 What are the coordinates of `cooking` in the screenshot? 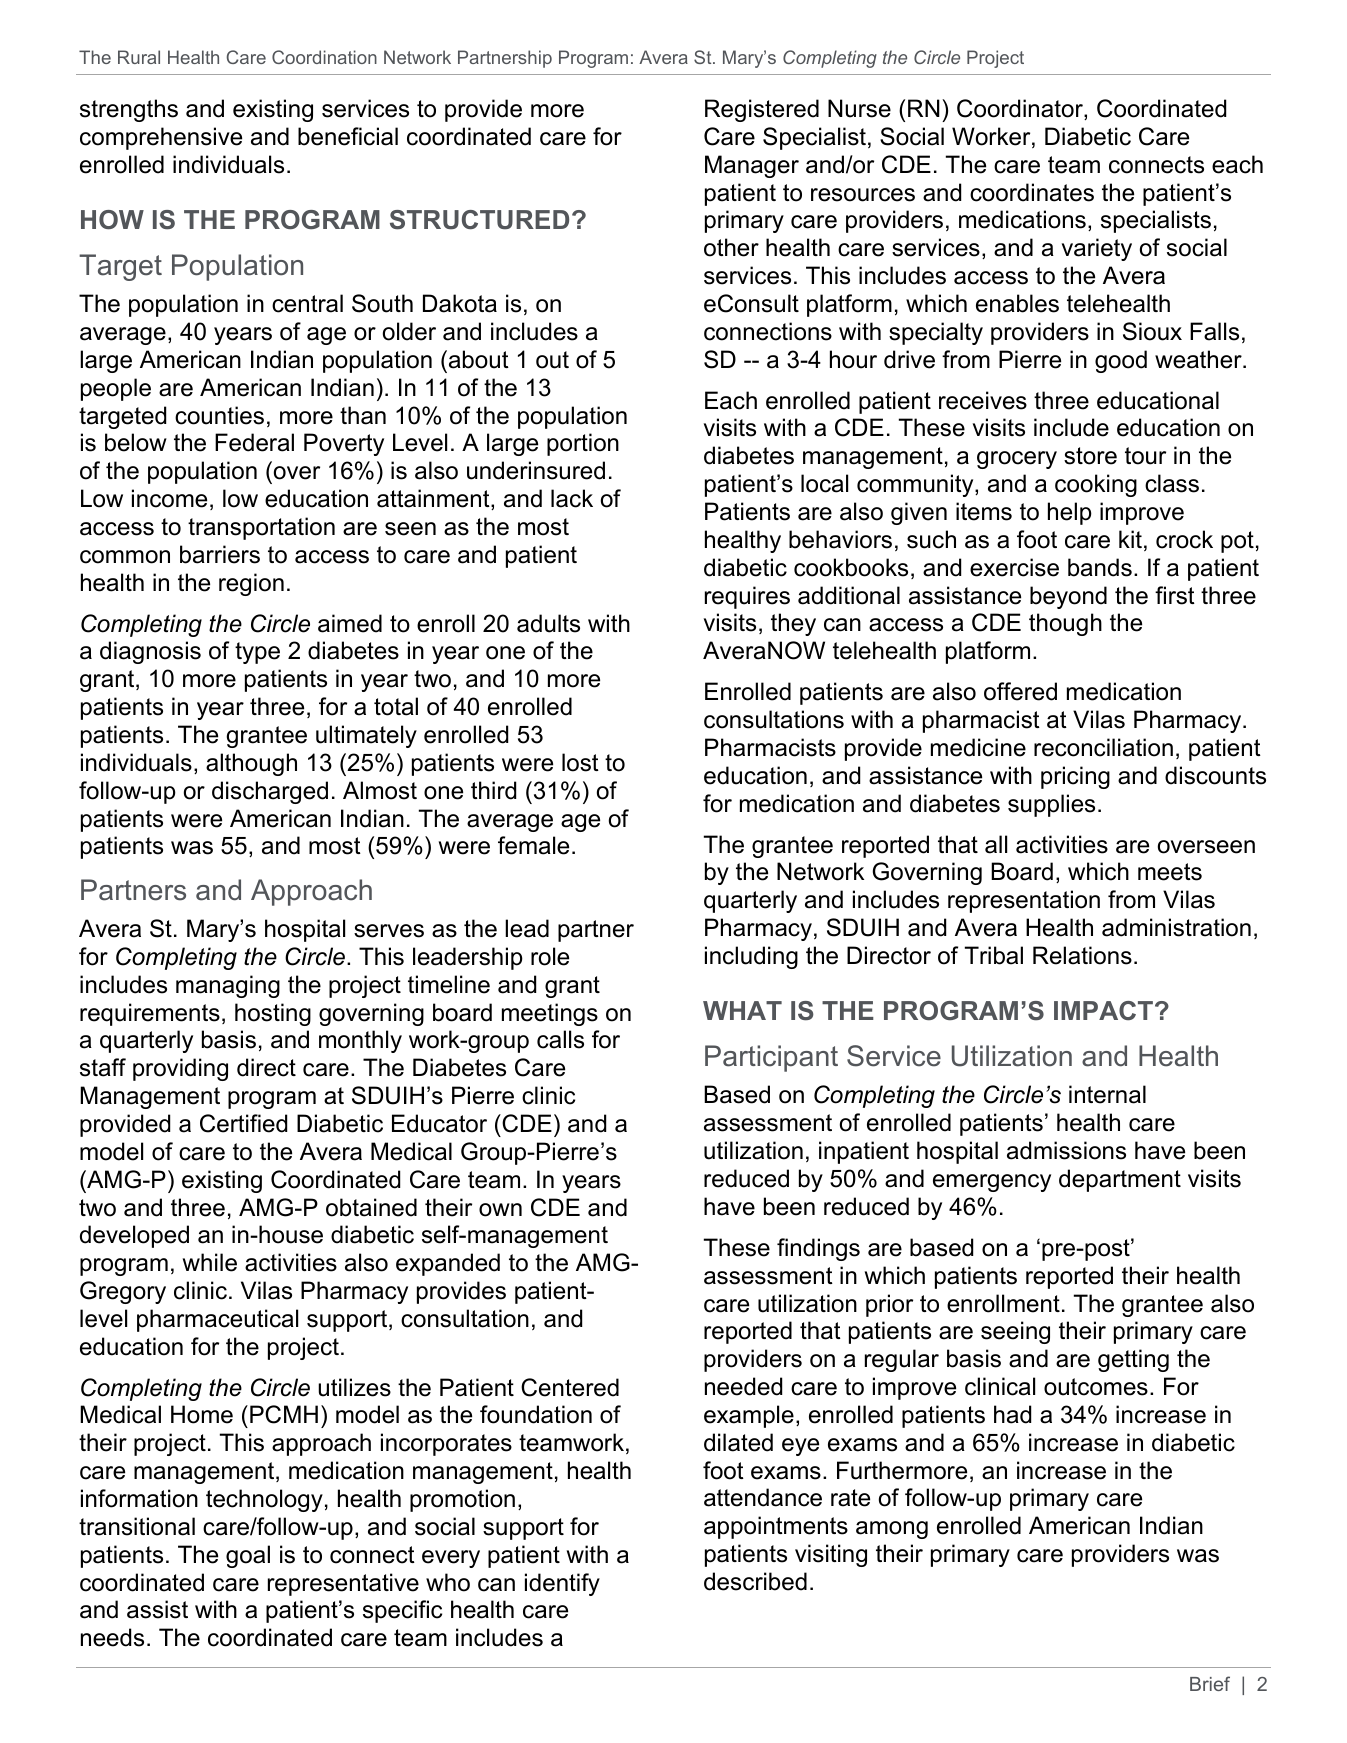 It's located at (1096, 485).
